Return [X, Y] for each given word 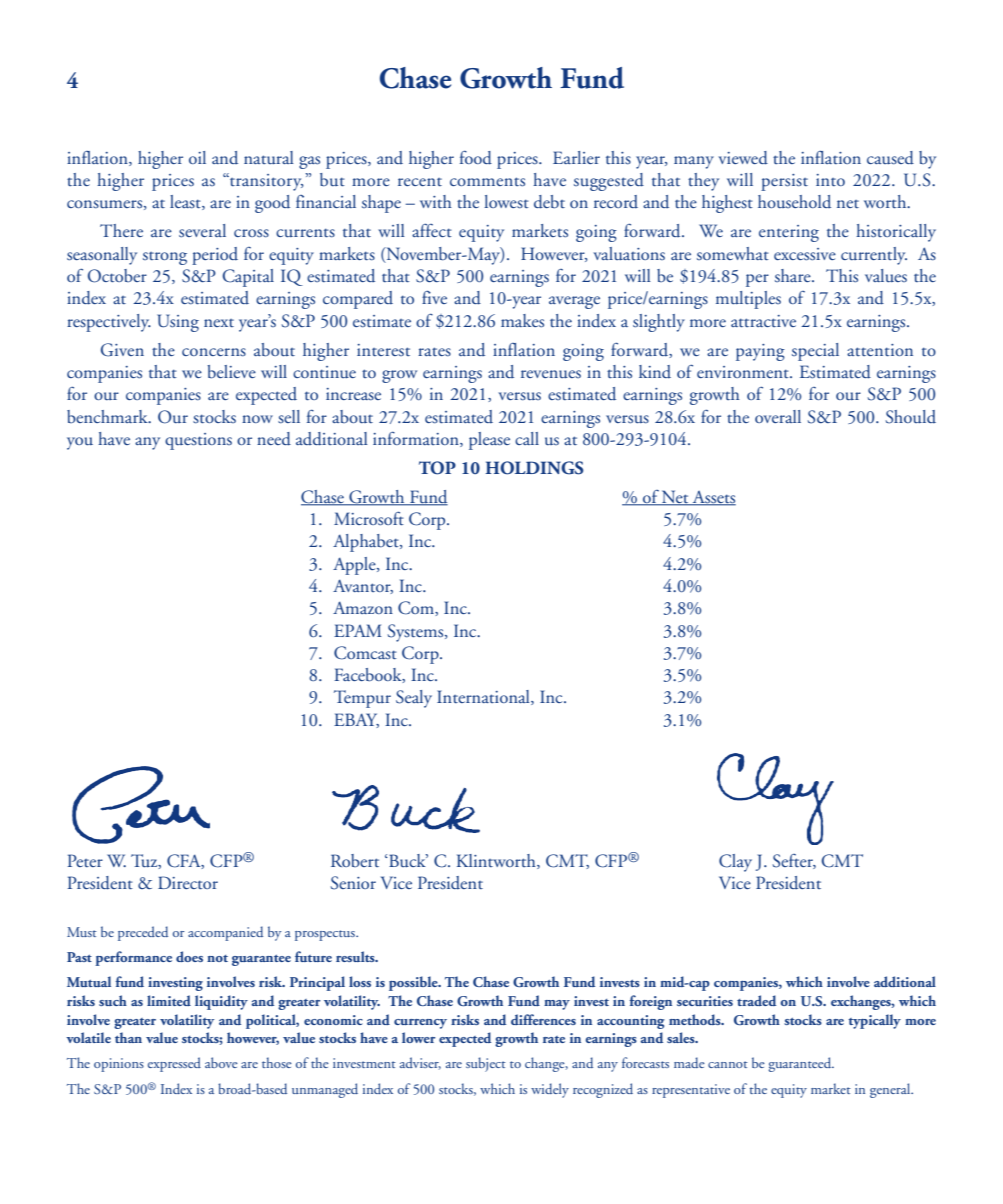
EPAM [358, 630]
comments [487, 182]
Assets [713, 498]
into [830, 180]
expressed [174, 1064]
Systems [416, 633]
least [186, 202]
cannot [728, 1064]
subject [486, 1064]
